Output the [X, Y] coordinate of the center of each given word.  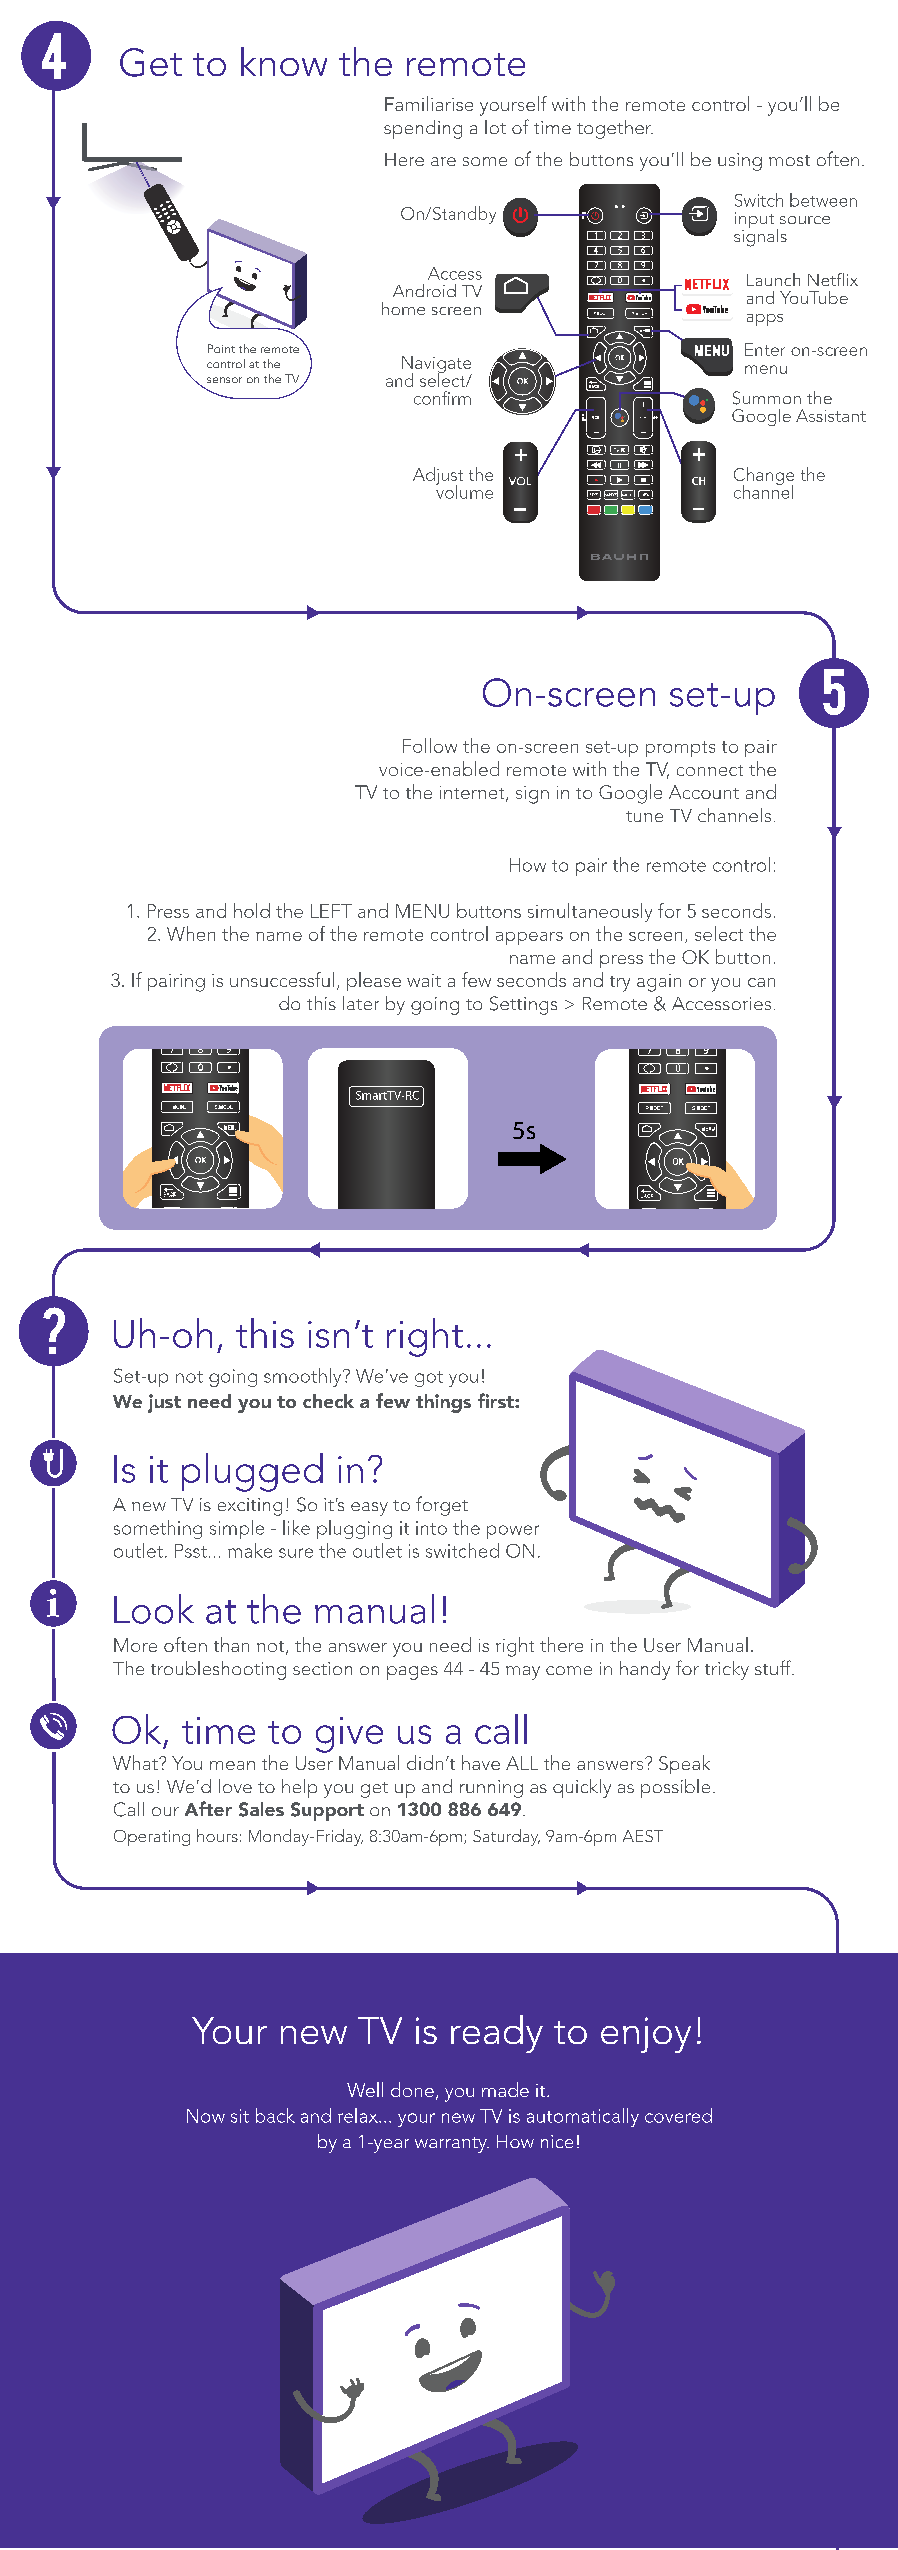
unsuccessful [282, 979]
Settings [523, 1005]
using [740, 162]
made [505, 2089]
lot [495, 127]
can [761, 982]
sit [240, 2116]
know [284, 61]
